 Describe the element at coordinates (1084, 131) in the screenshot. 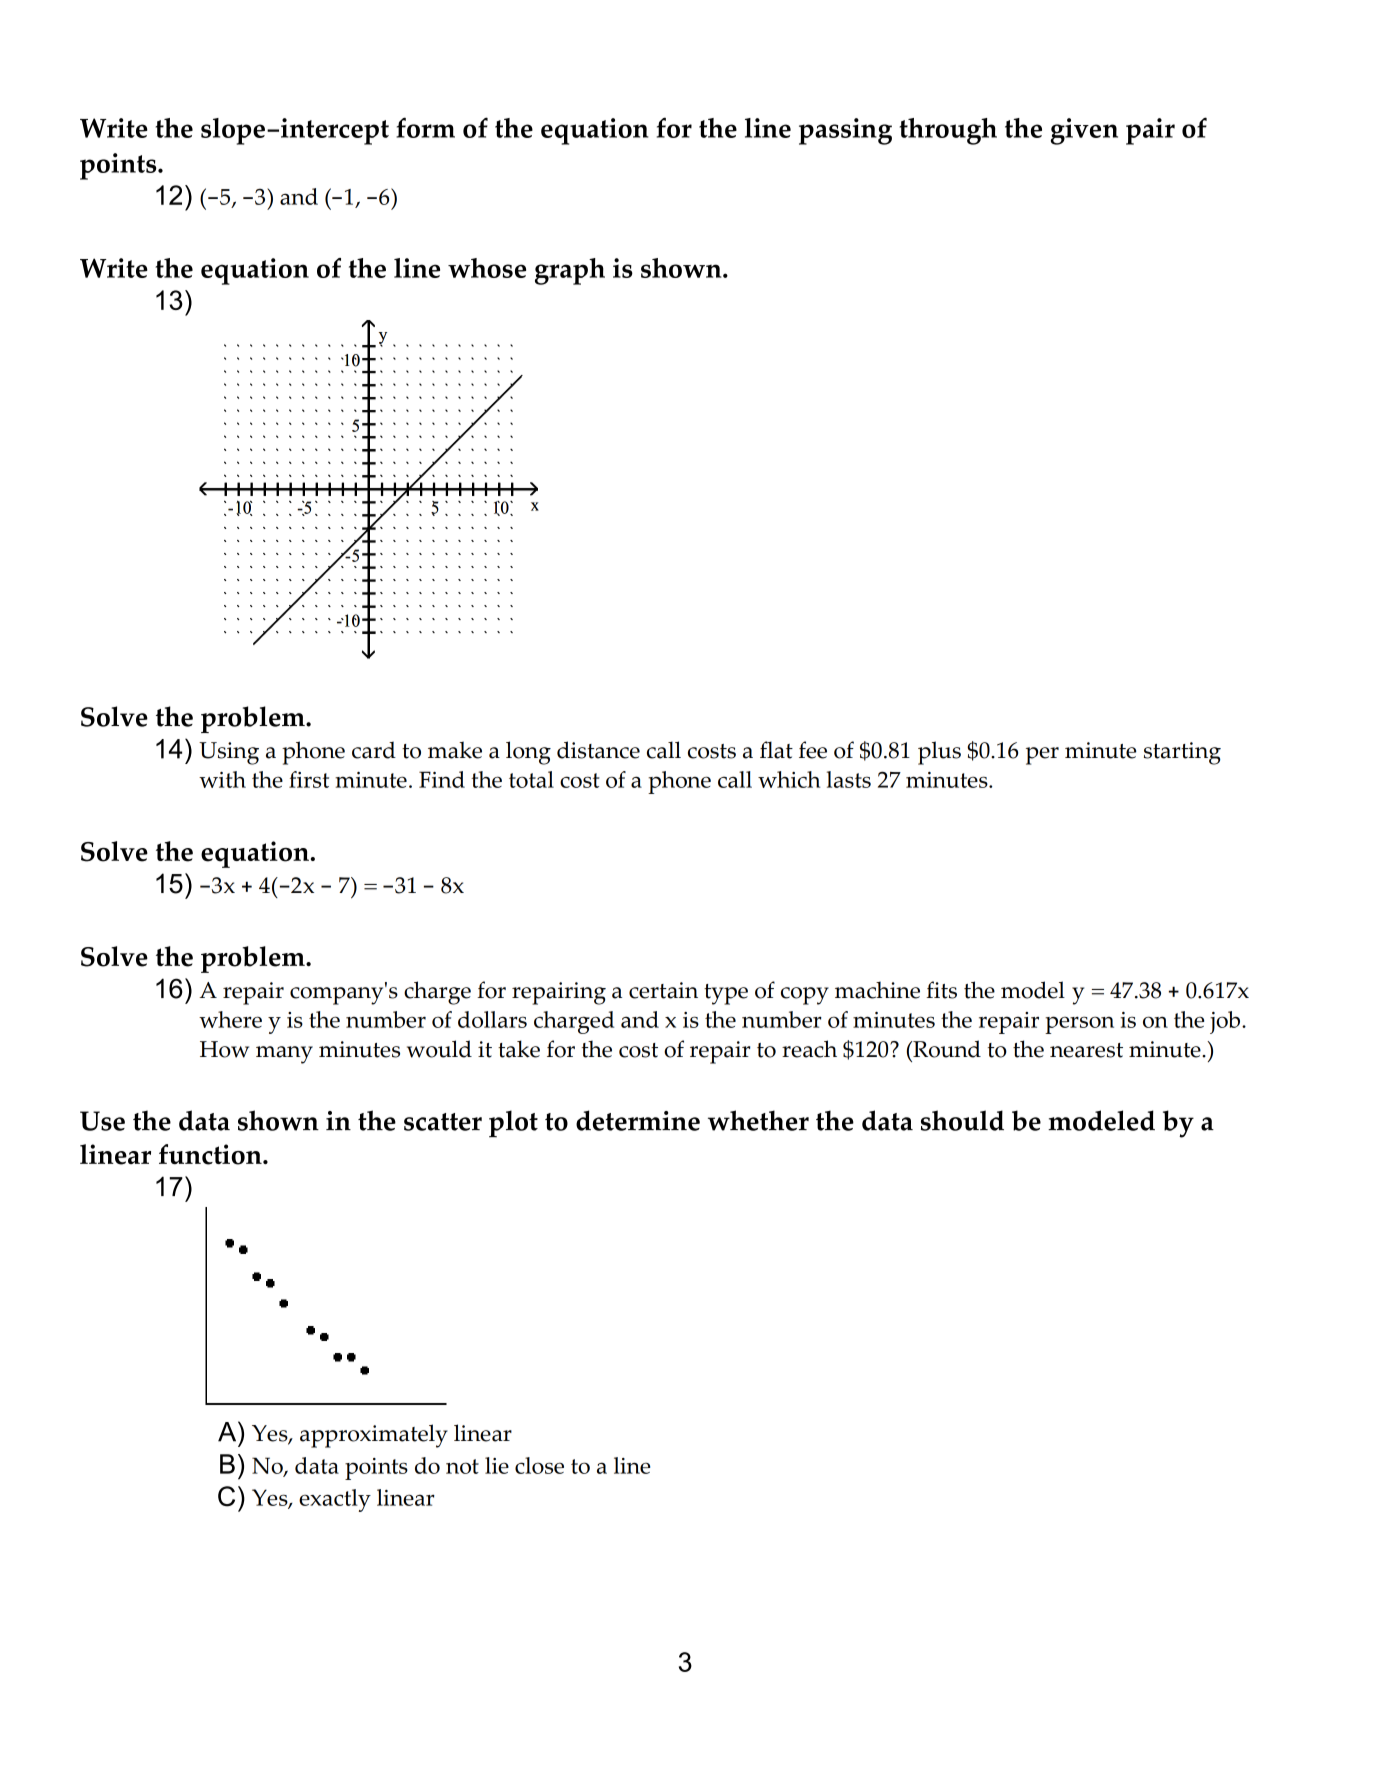

I see `given` at that location.
